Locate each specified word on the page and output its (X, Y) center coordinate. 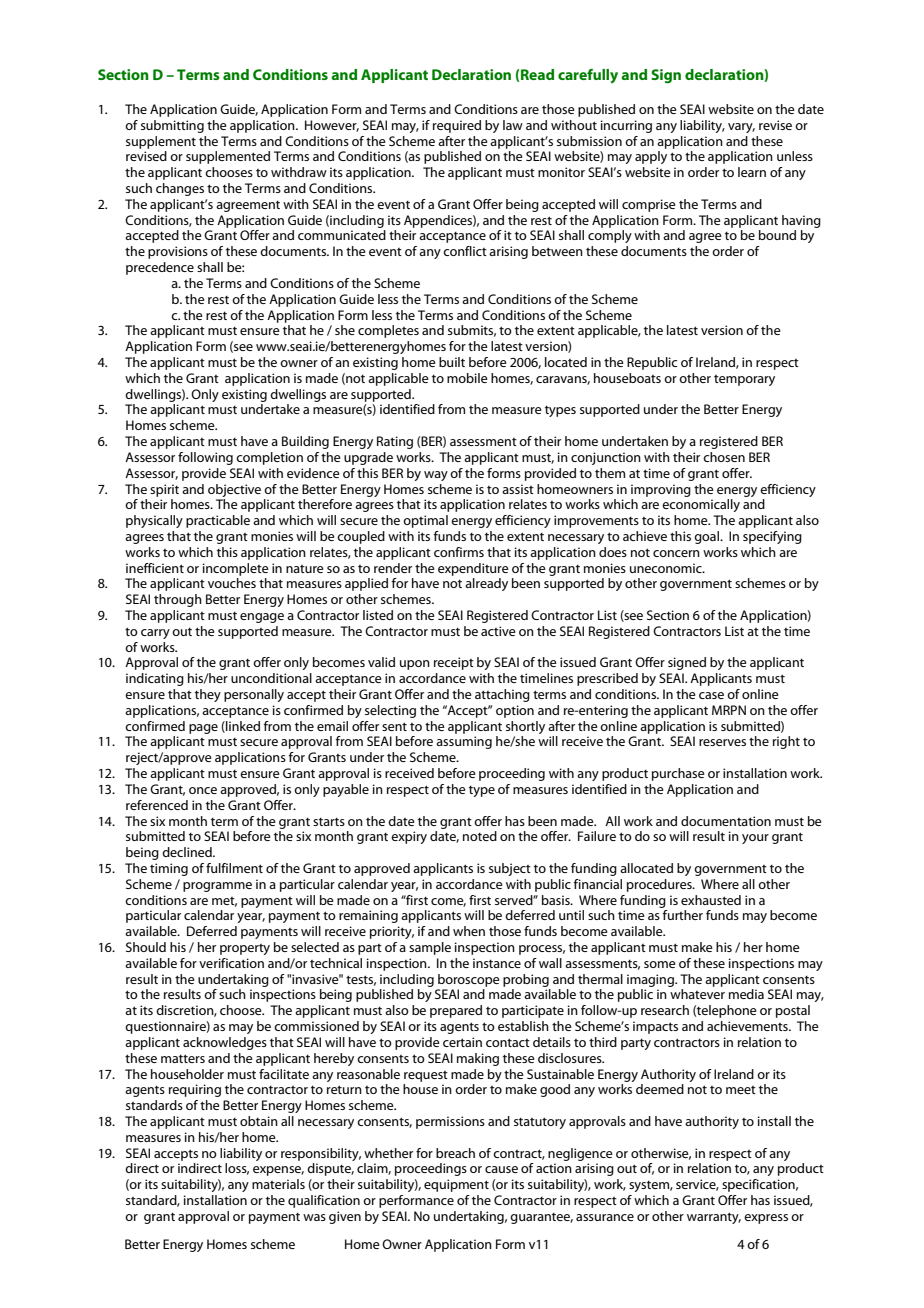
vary (741, 128)
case (711, 695)
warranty (714, 1218)
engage (262, 618)
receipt (454, 663)
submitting (172, 126)
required (457, 126)
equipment (456, 1185)
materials (278, 1184)
